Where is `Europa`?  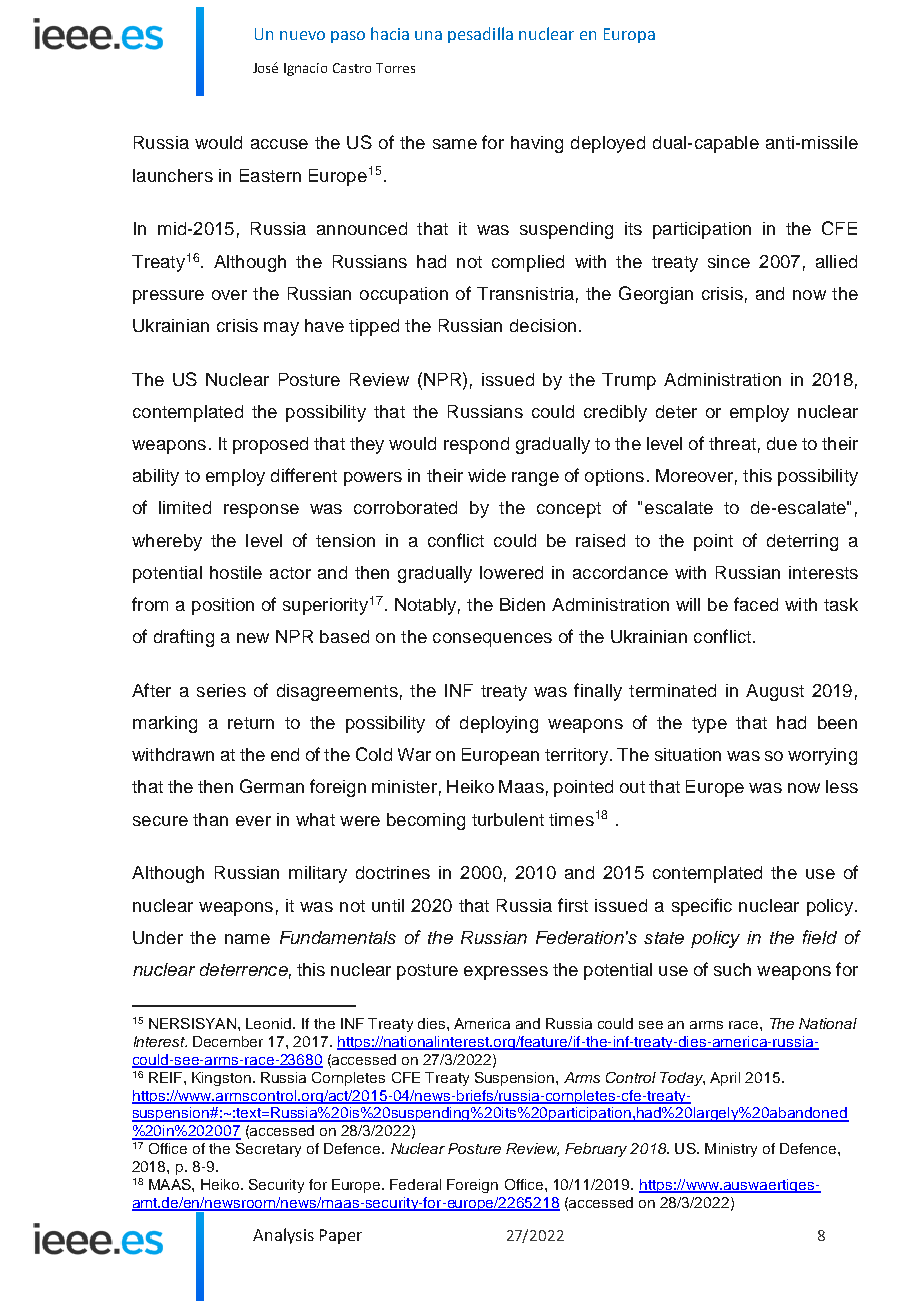 Europa is located at coordinates (629, 35).
